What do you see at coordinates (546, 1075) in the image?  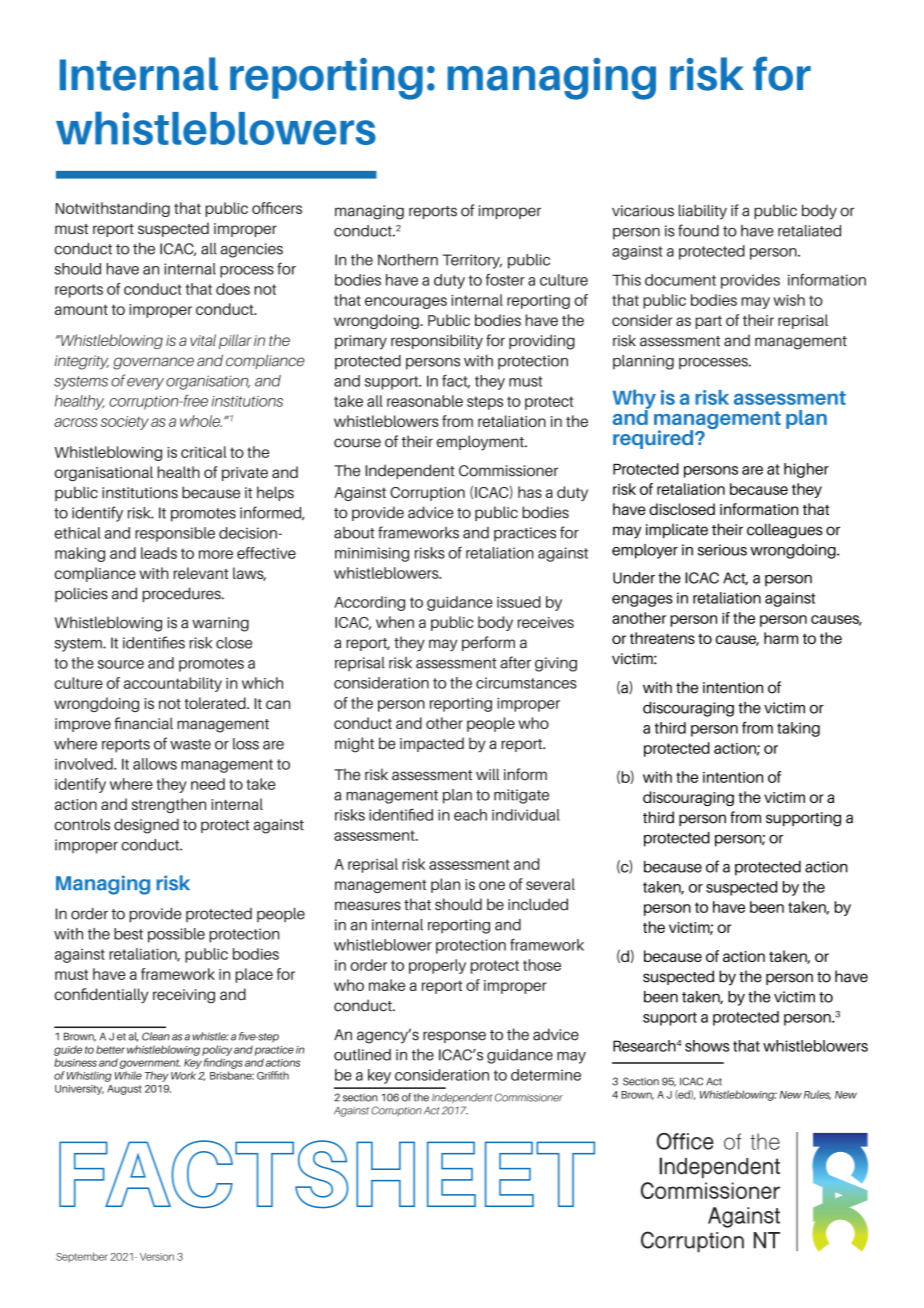 I see `determine` at bounding box center [546, 1075].
